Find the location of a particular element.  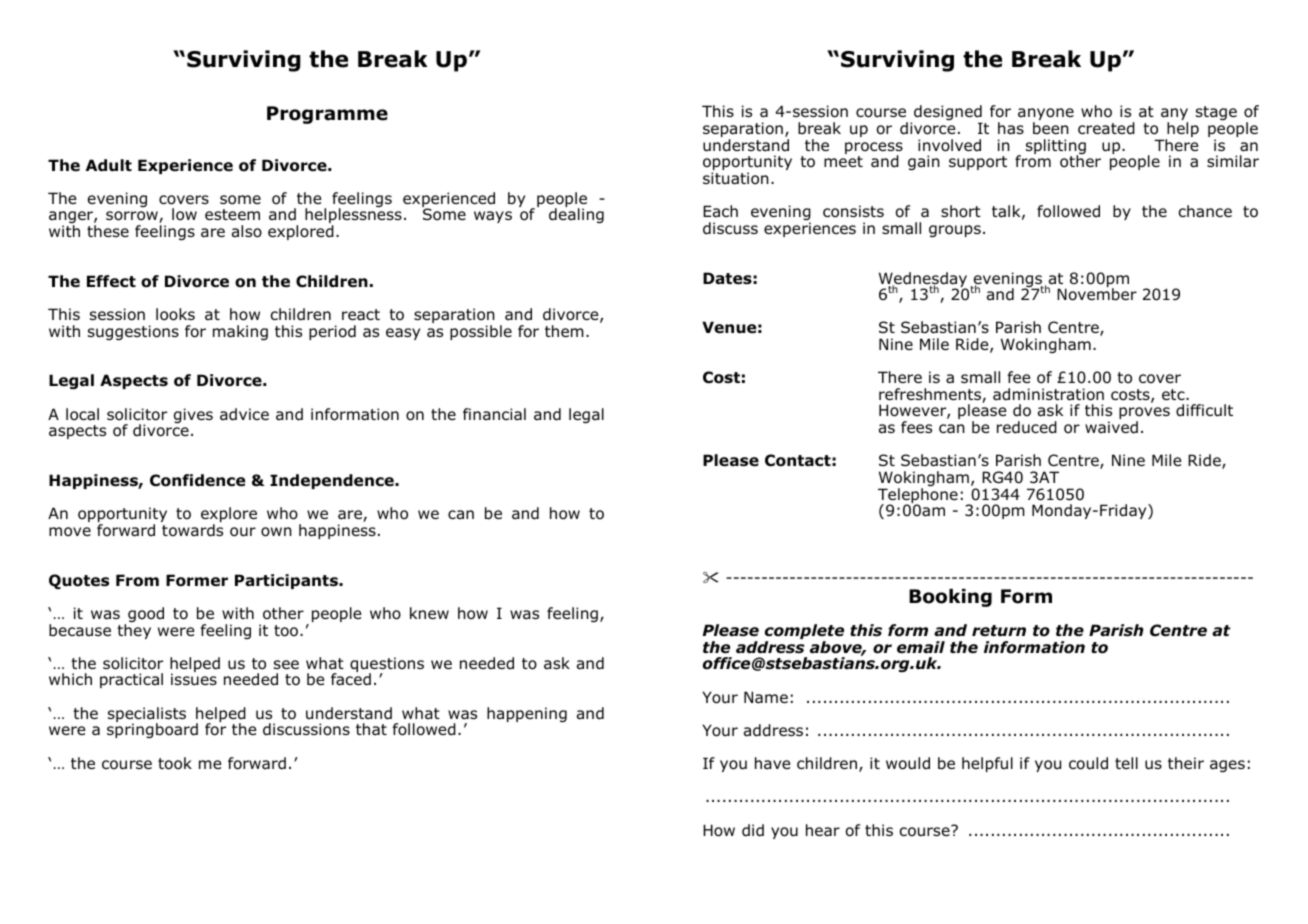

financial is located at coordinates (494, 414).
